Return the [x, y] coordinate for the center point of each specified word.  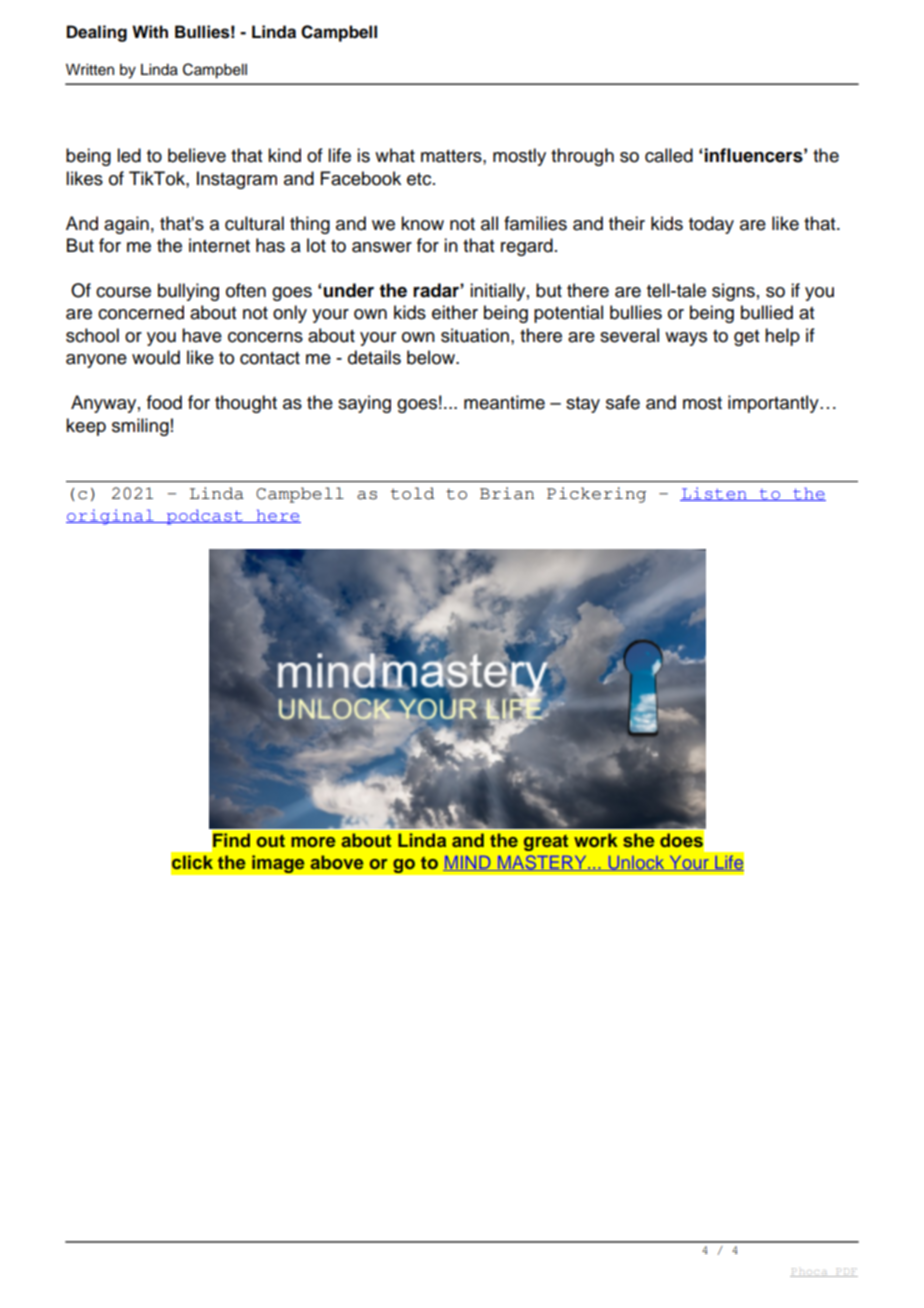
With [150, 31]
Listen [714, 494]
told [412, 493]
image [278, 864]
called [669, 155]
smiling [140, 427]
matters [452, 156]
